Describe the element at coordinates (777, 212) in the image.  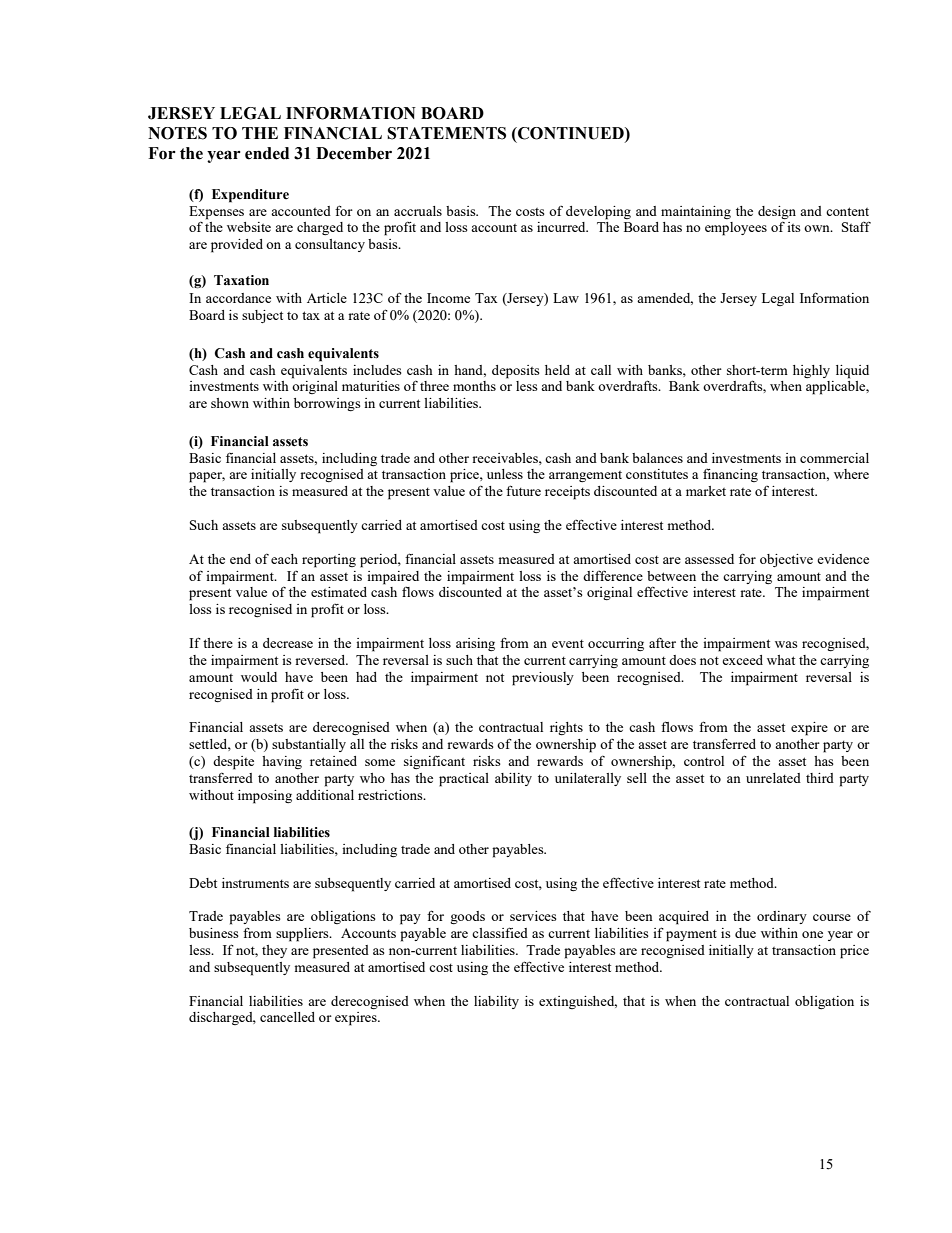
I see `design` at that location.
